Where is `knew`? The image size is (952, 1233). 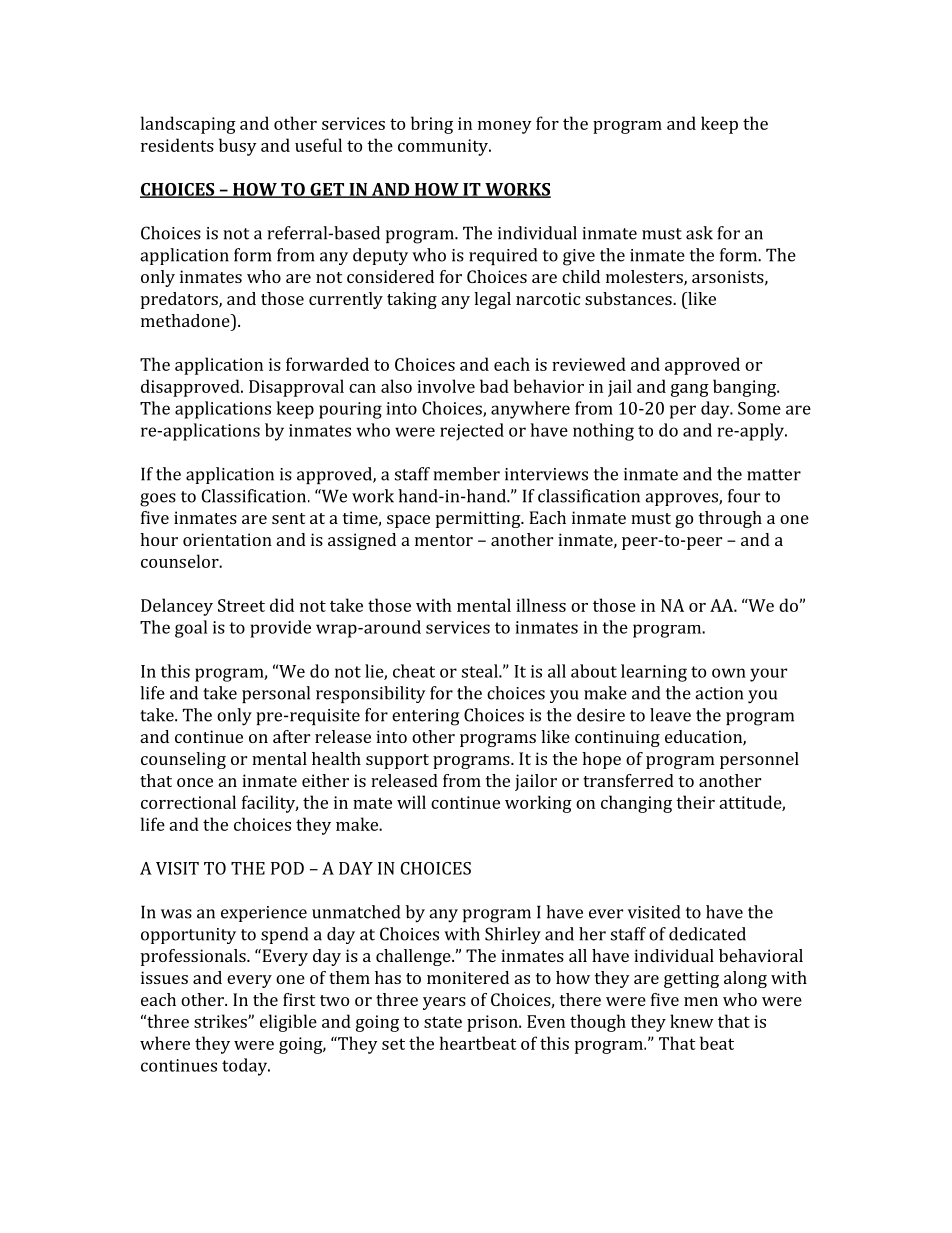
knew is located at coordinates (692, 1021).
